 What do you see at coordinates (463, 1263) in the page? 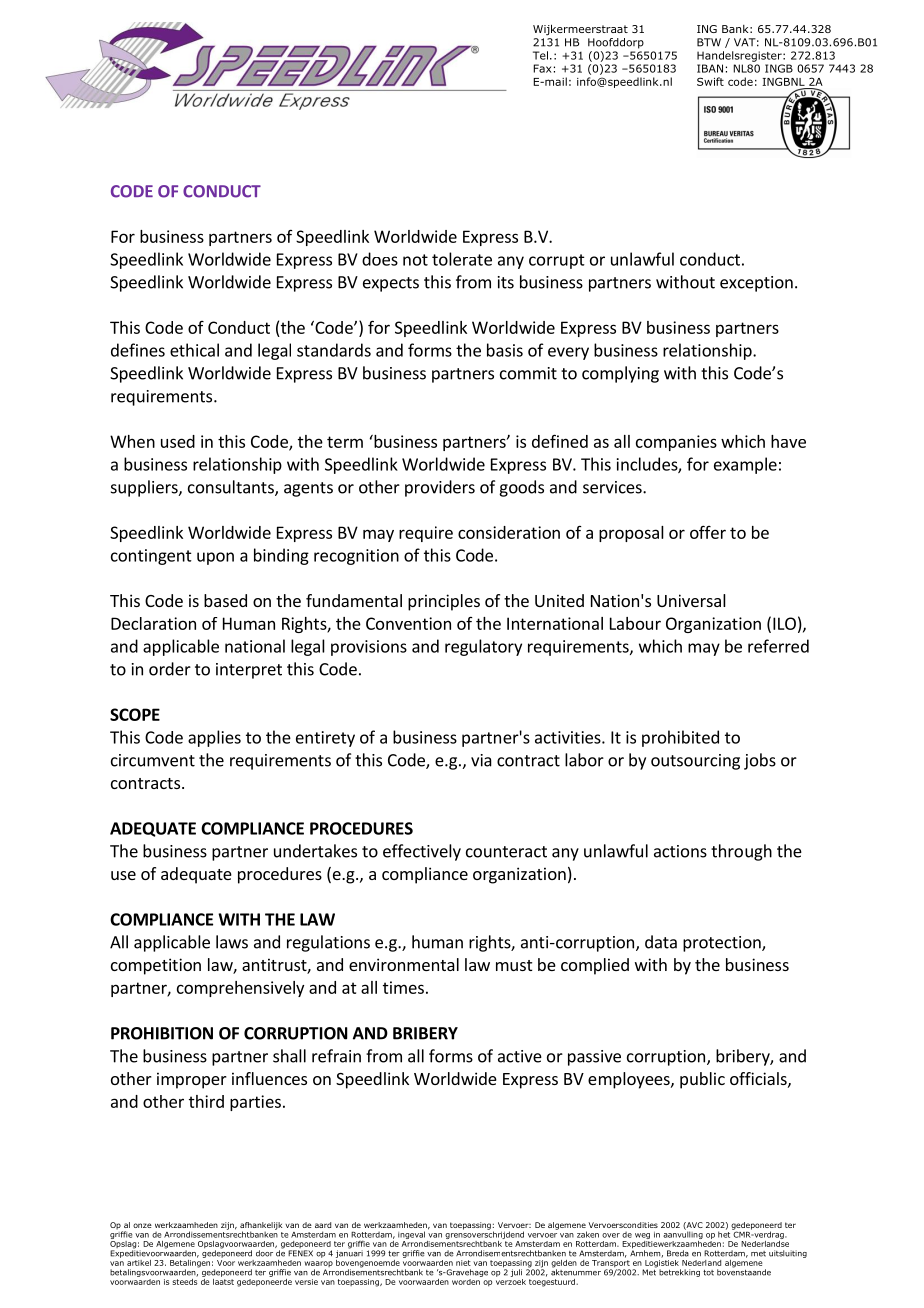
I see `niet` at bounding box center [463, 1263].
